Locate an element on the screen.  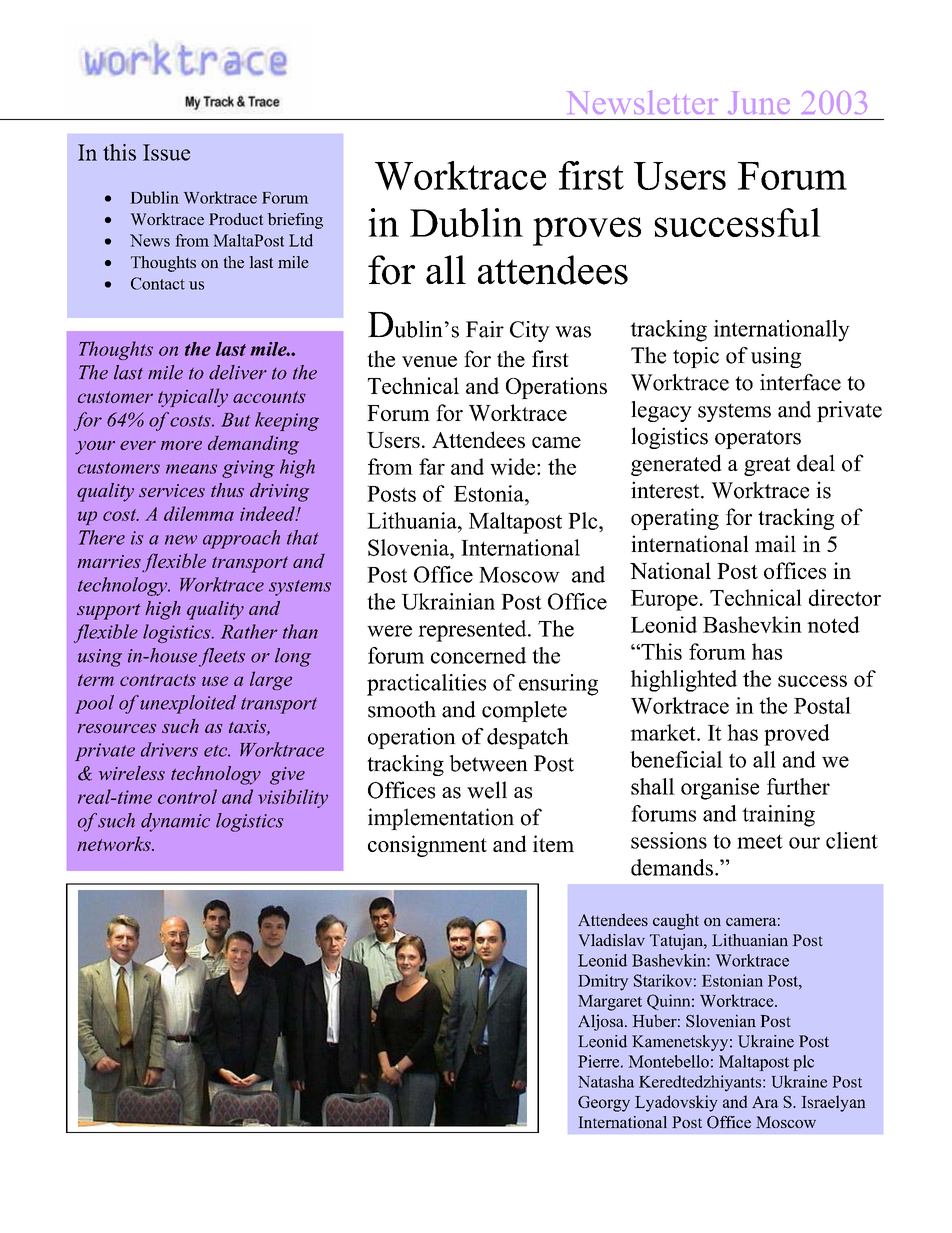
operators is located at coordinates (758, 439).
